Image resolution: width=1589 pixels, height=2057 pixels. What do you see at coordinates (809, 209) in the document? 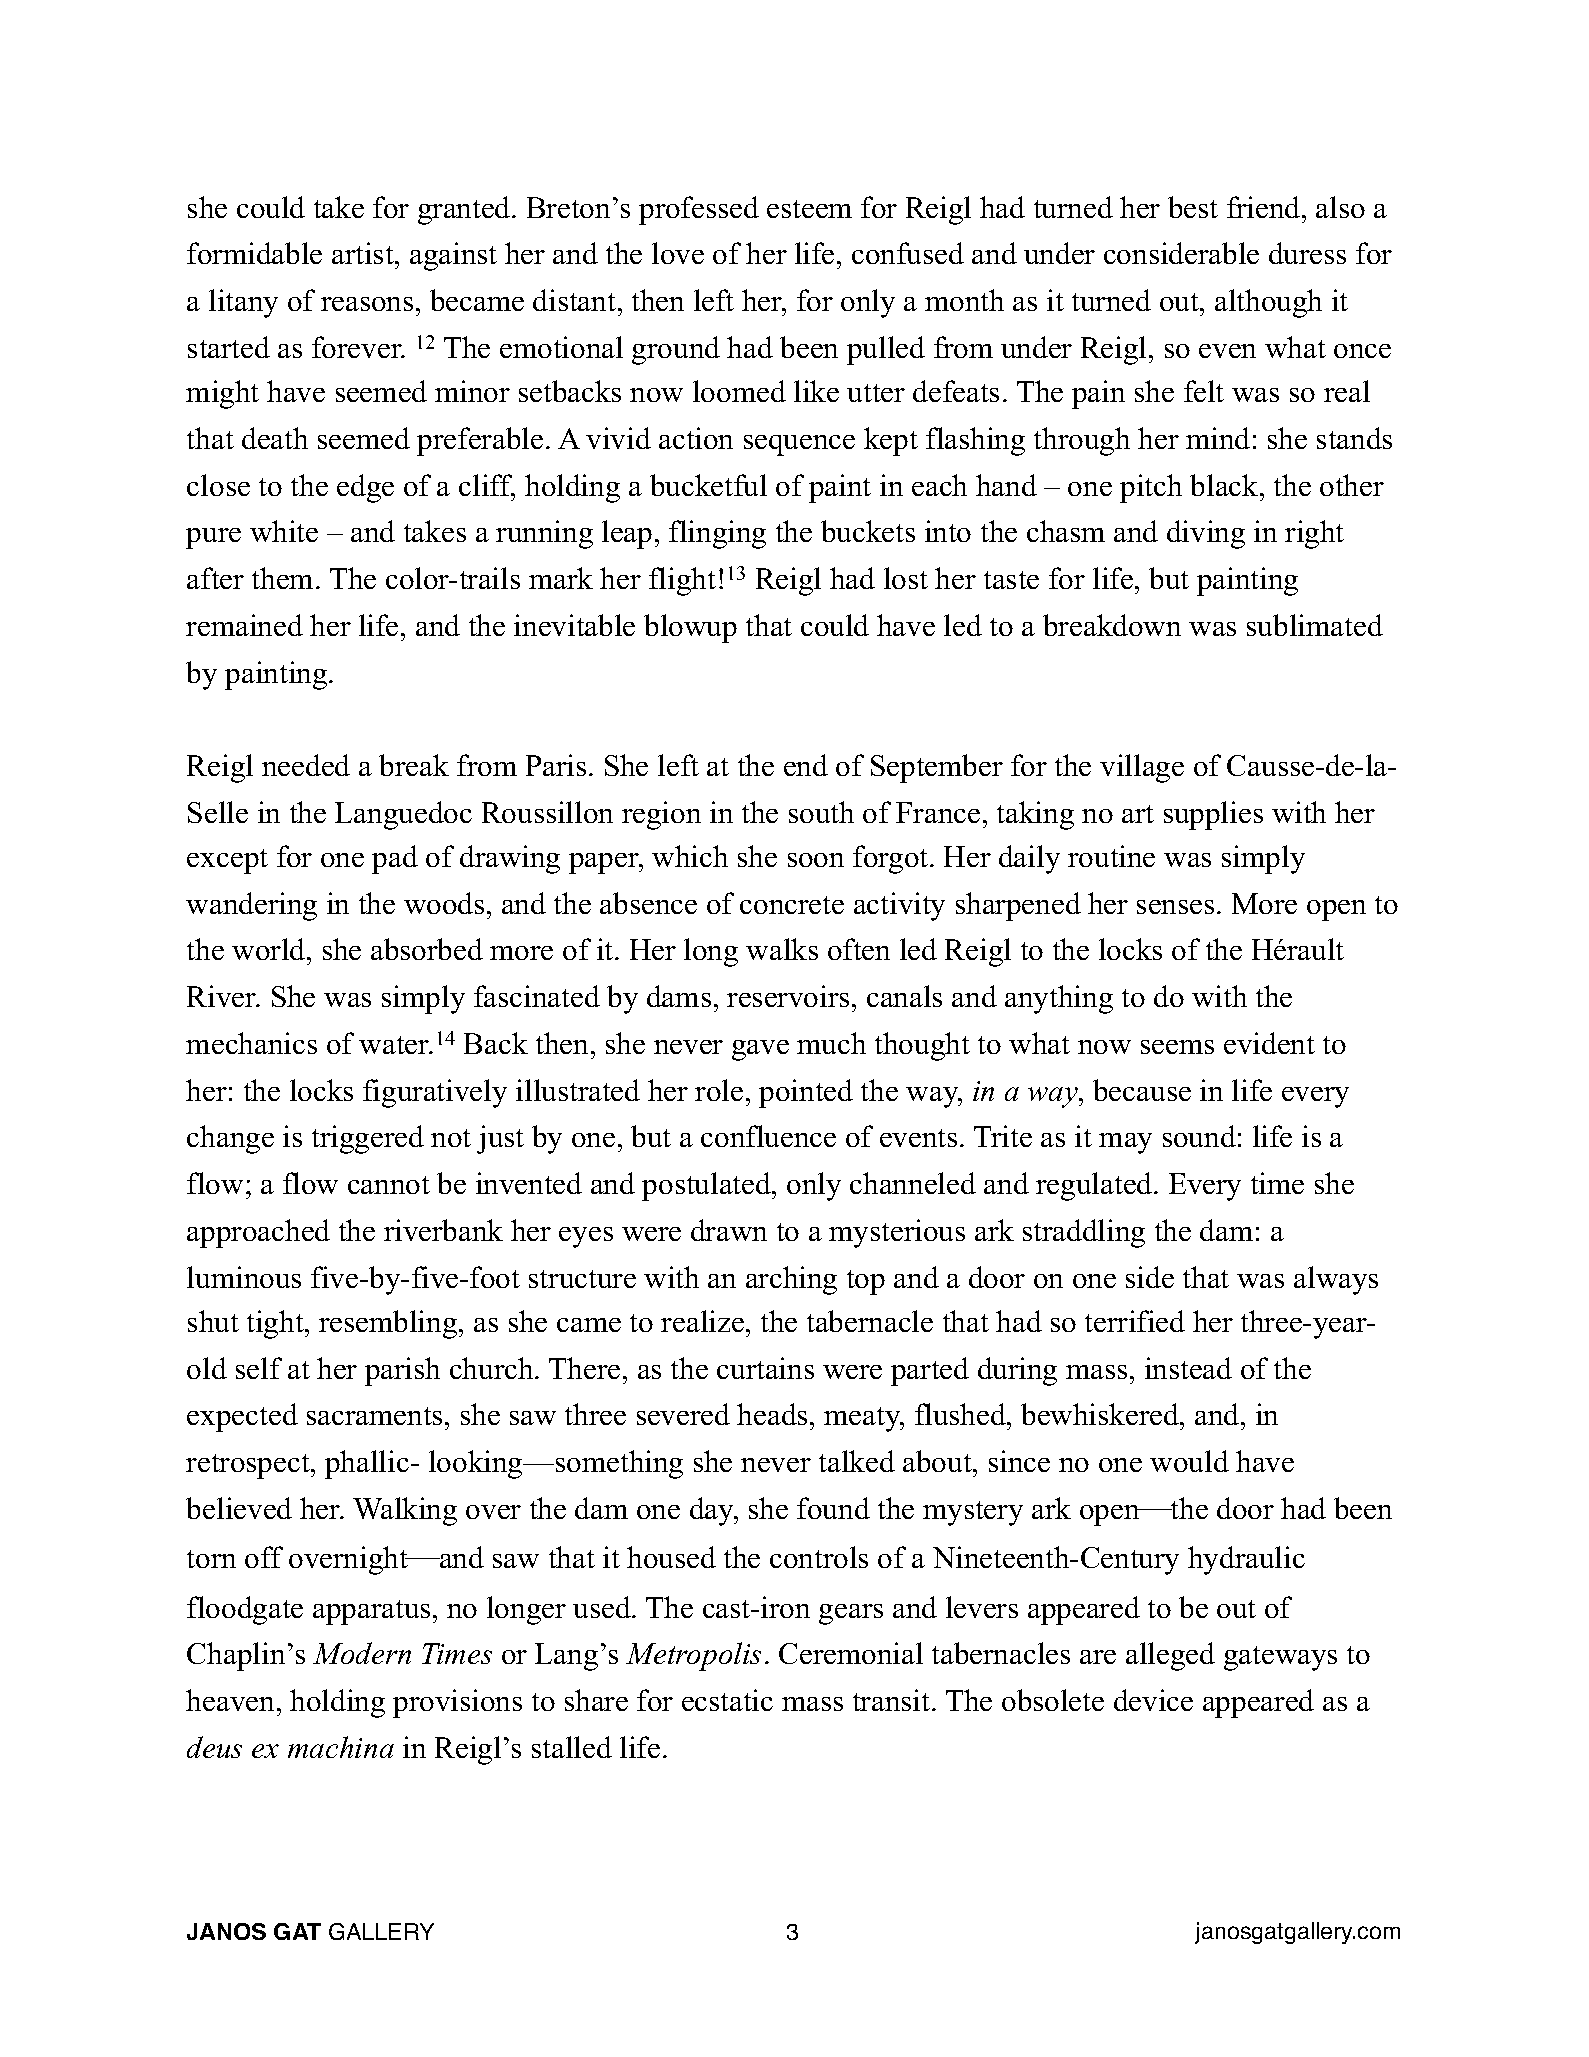
I see `esteem` at bounding box center [809, 209].
